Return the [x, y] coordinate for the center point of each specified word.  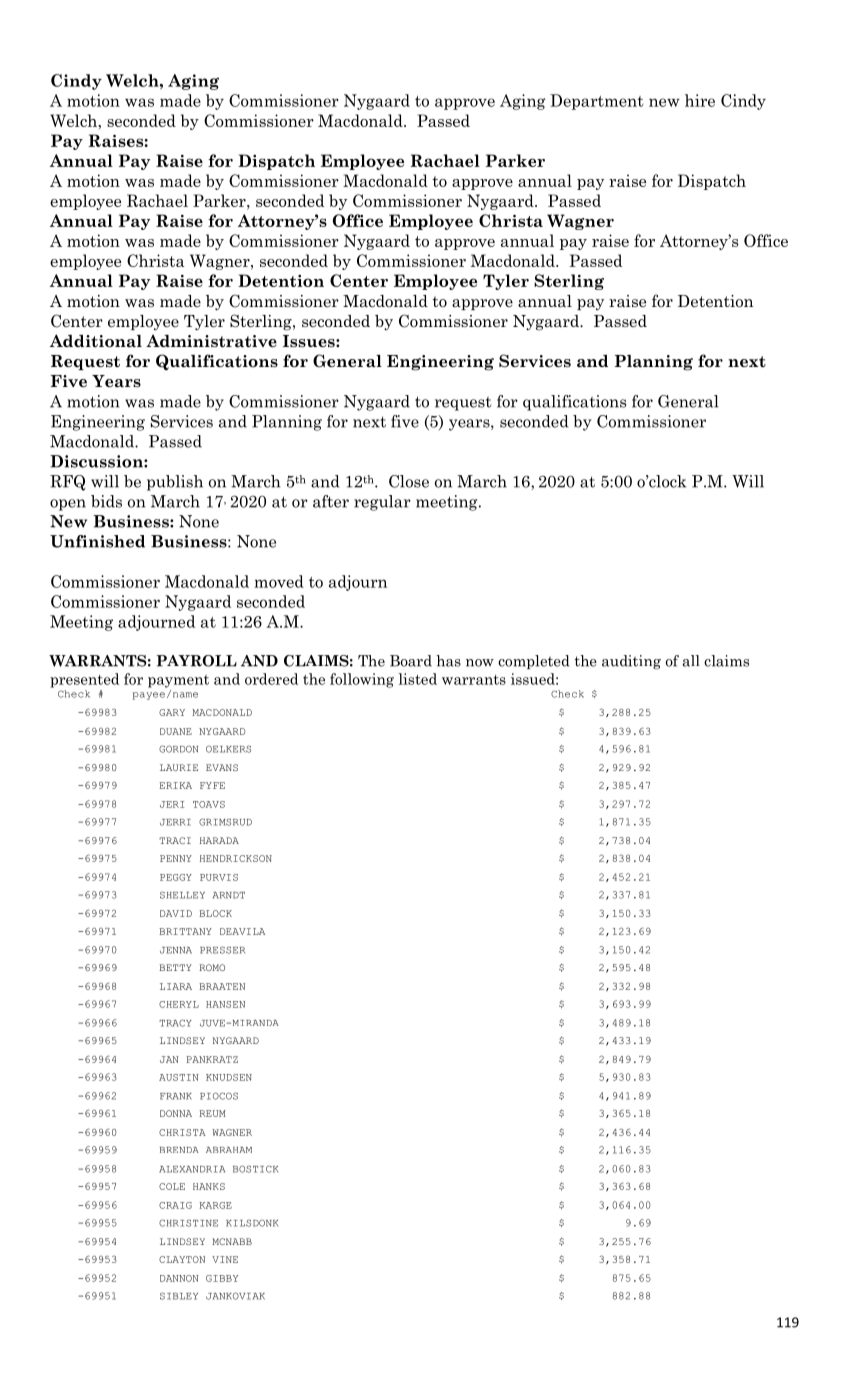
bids [106, 501]
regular [382, 503]
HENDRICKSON [236, 858]
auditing [631, 662]
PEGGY [176, 877]
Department [597, 102]
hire [700, 100]
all [691, 661]
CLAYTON [182, 1259]
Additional [96, 341]
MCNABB [232, 1241]
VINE [225, 1259]
